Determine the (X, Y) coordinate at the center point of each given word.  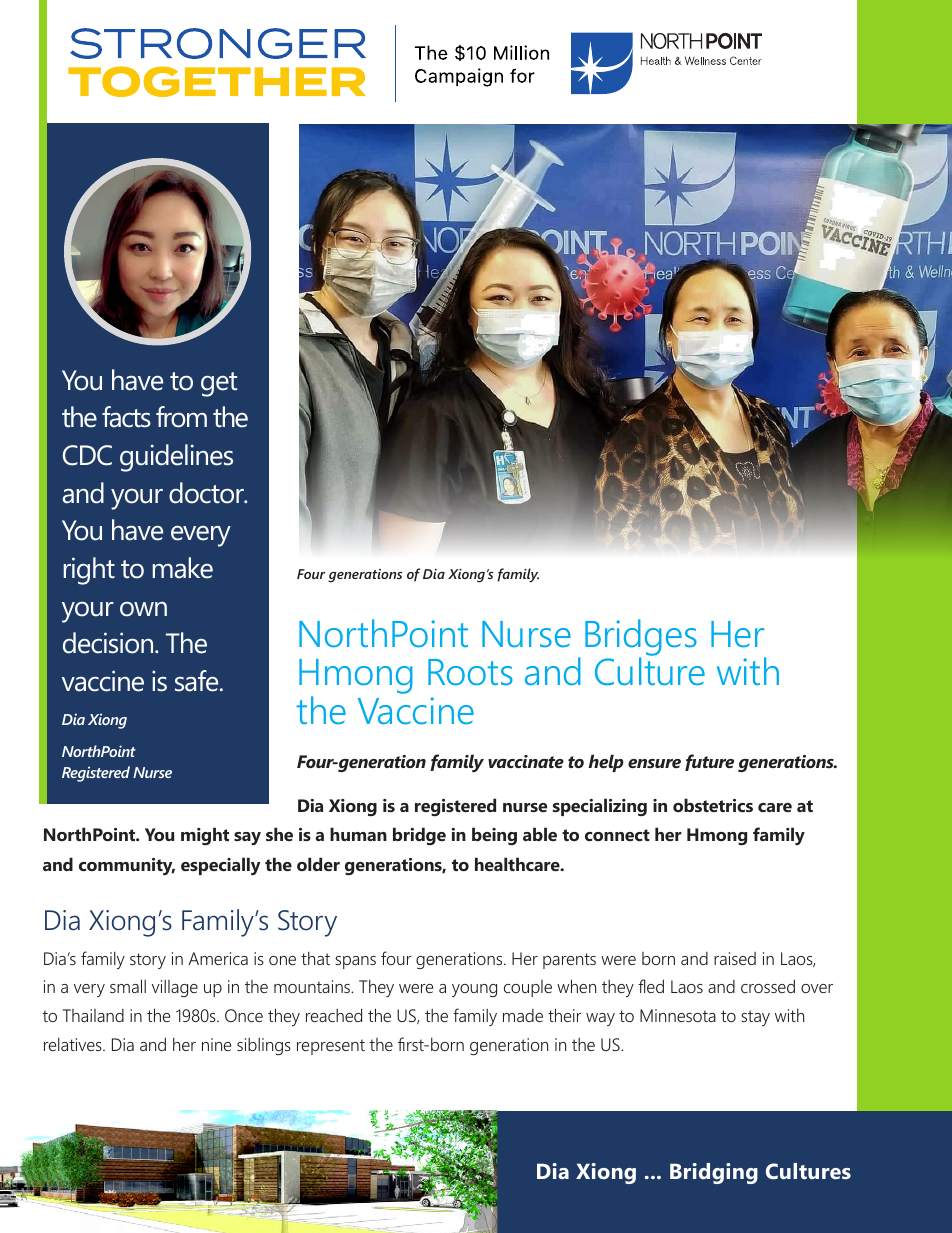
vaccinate (526, 761)
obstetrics (713, 805)
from (181, 417)
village (175, 988)
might (205, 836)
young (474, 990)
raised (735, 958)
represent (331, 1047)
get (219, 384)
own (143, 609)
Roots (470, 672)
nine (216, 1044)
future (709, 762)
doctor (207, 493)
